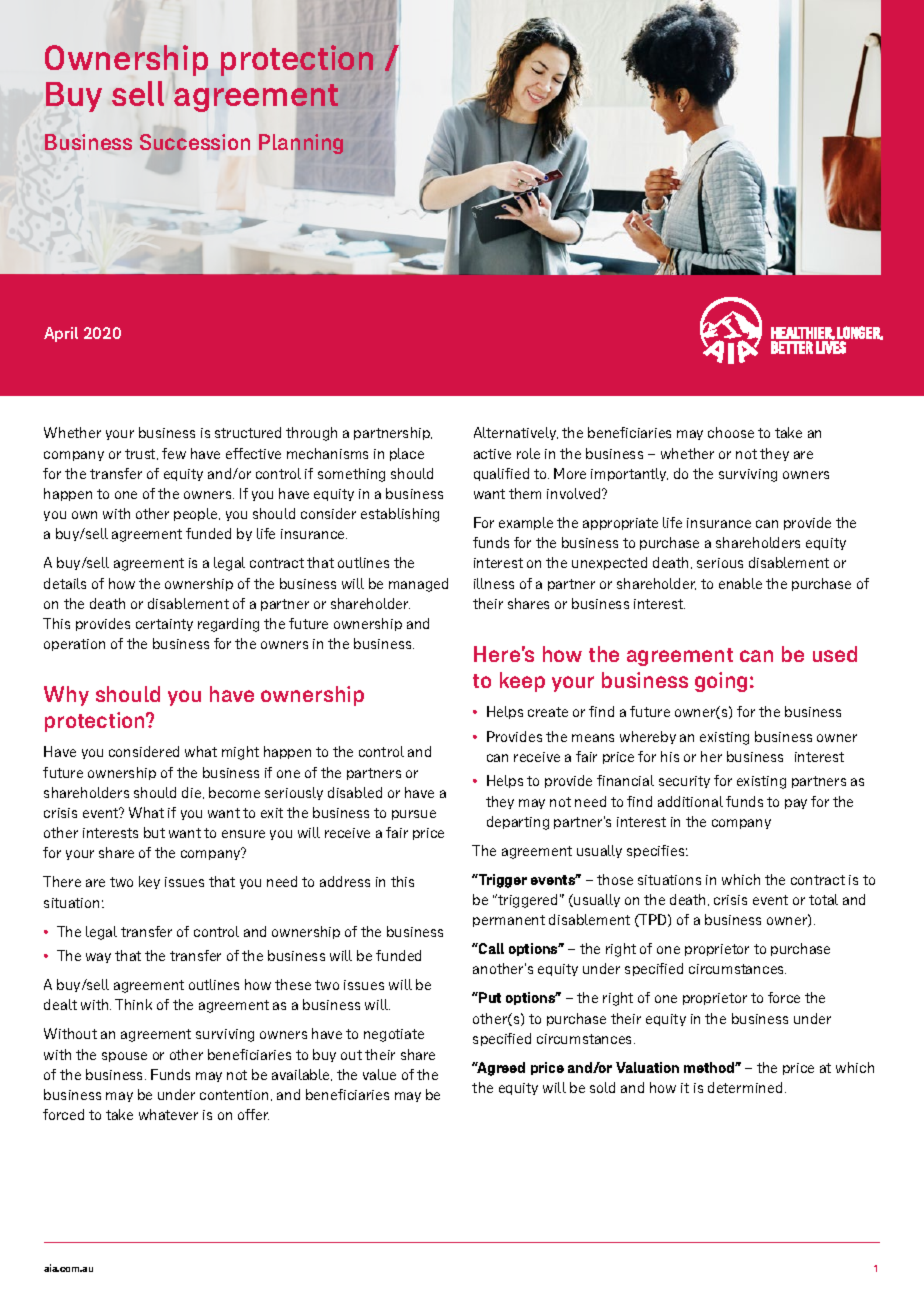 This screenshot has height=1308, width=924. I want to click on managed, so click(418, 585).
